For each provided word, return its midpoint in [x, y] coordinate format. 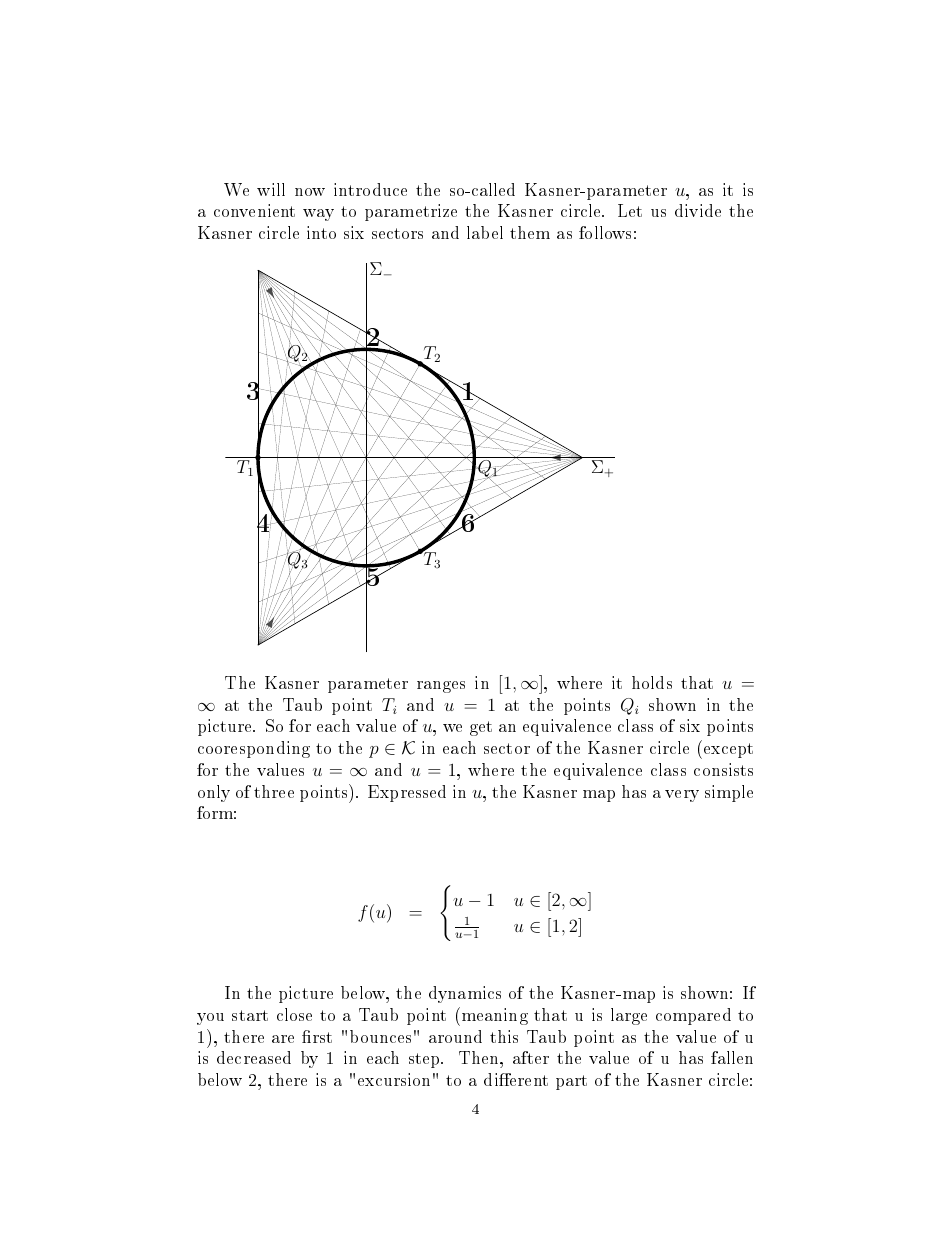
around [455, 1036]
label [485, 232]
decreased [254, 1057]
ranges [441, 687]
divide [698, 210]
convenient [254, 210]
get [481, 728]
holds [652, 682]
